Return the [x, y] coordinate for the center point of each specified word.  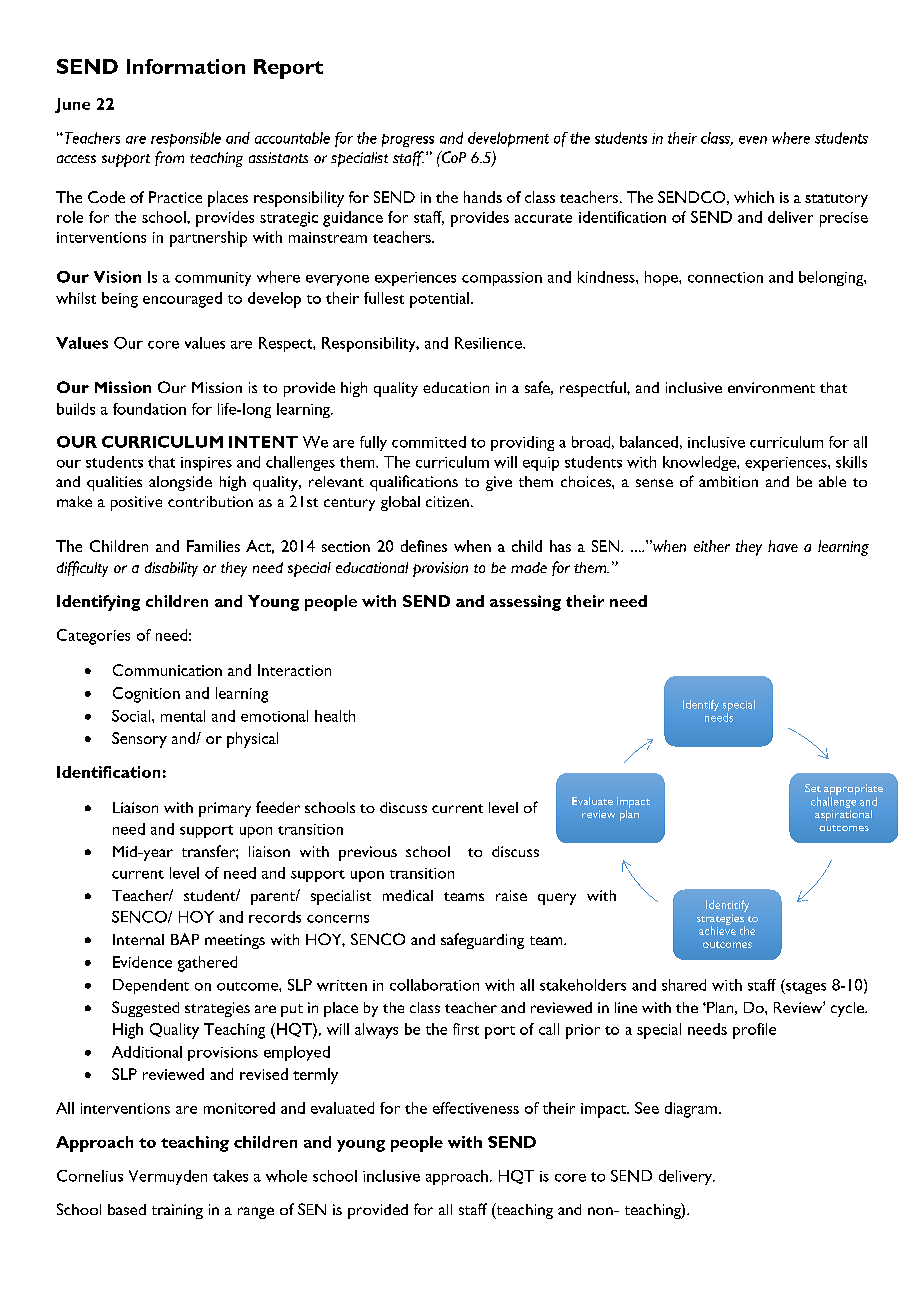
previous [368, 853]
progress [408, 140]
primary [225, 809]
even [753, 140]
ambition [728, 481]
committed [429, 442]
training [177, 1211]
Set [813, 788]
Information [186, 66]
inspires [206, 464]
